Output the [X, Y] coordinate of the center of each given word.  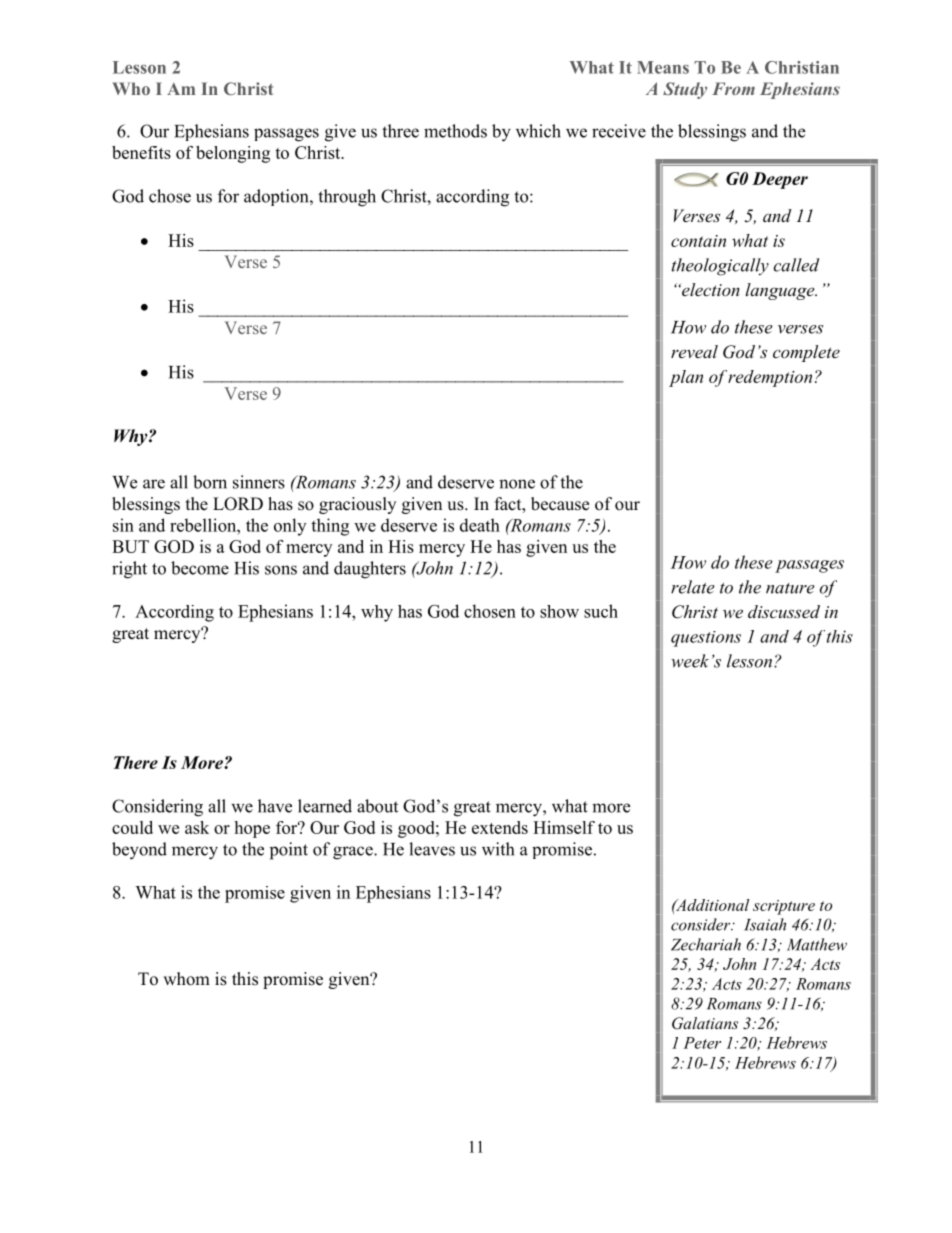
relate [693, 587]
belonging [233, 154]
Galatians [705, 1023]
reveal [694, 351]
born [210, 482]
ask [197, 827]
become [200, 568]
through [347, 198]
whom [186, 979]
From [733, 88]
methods [455, 131]
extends [500, 827]
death [480, 525]
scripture [784, 907]
